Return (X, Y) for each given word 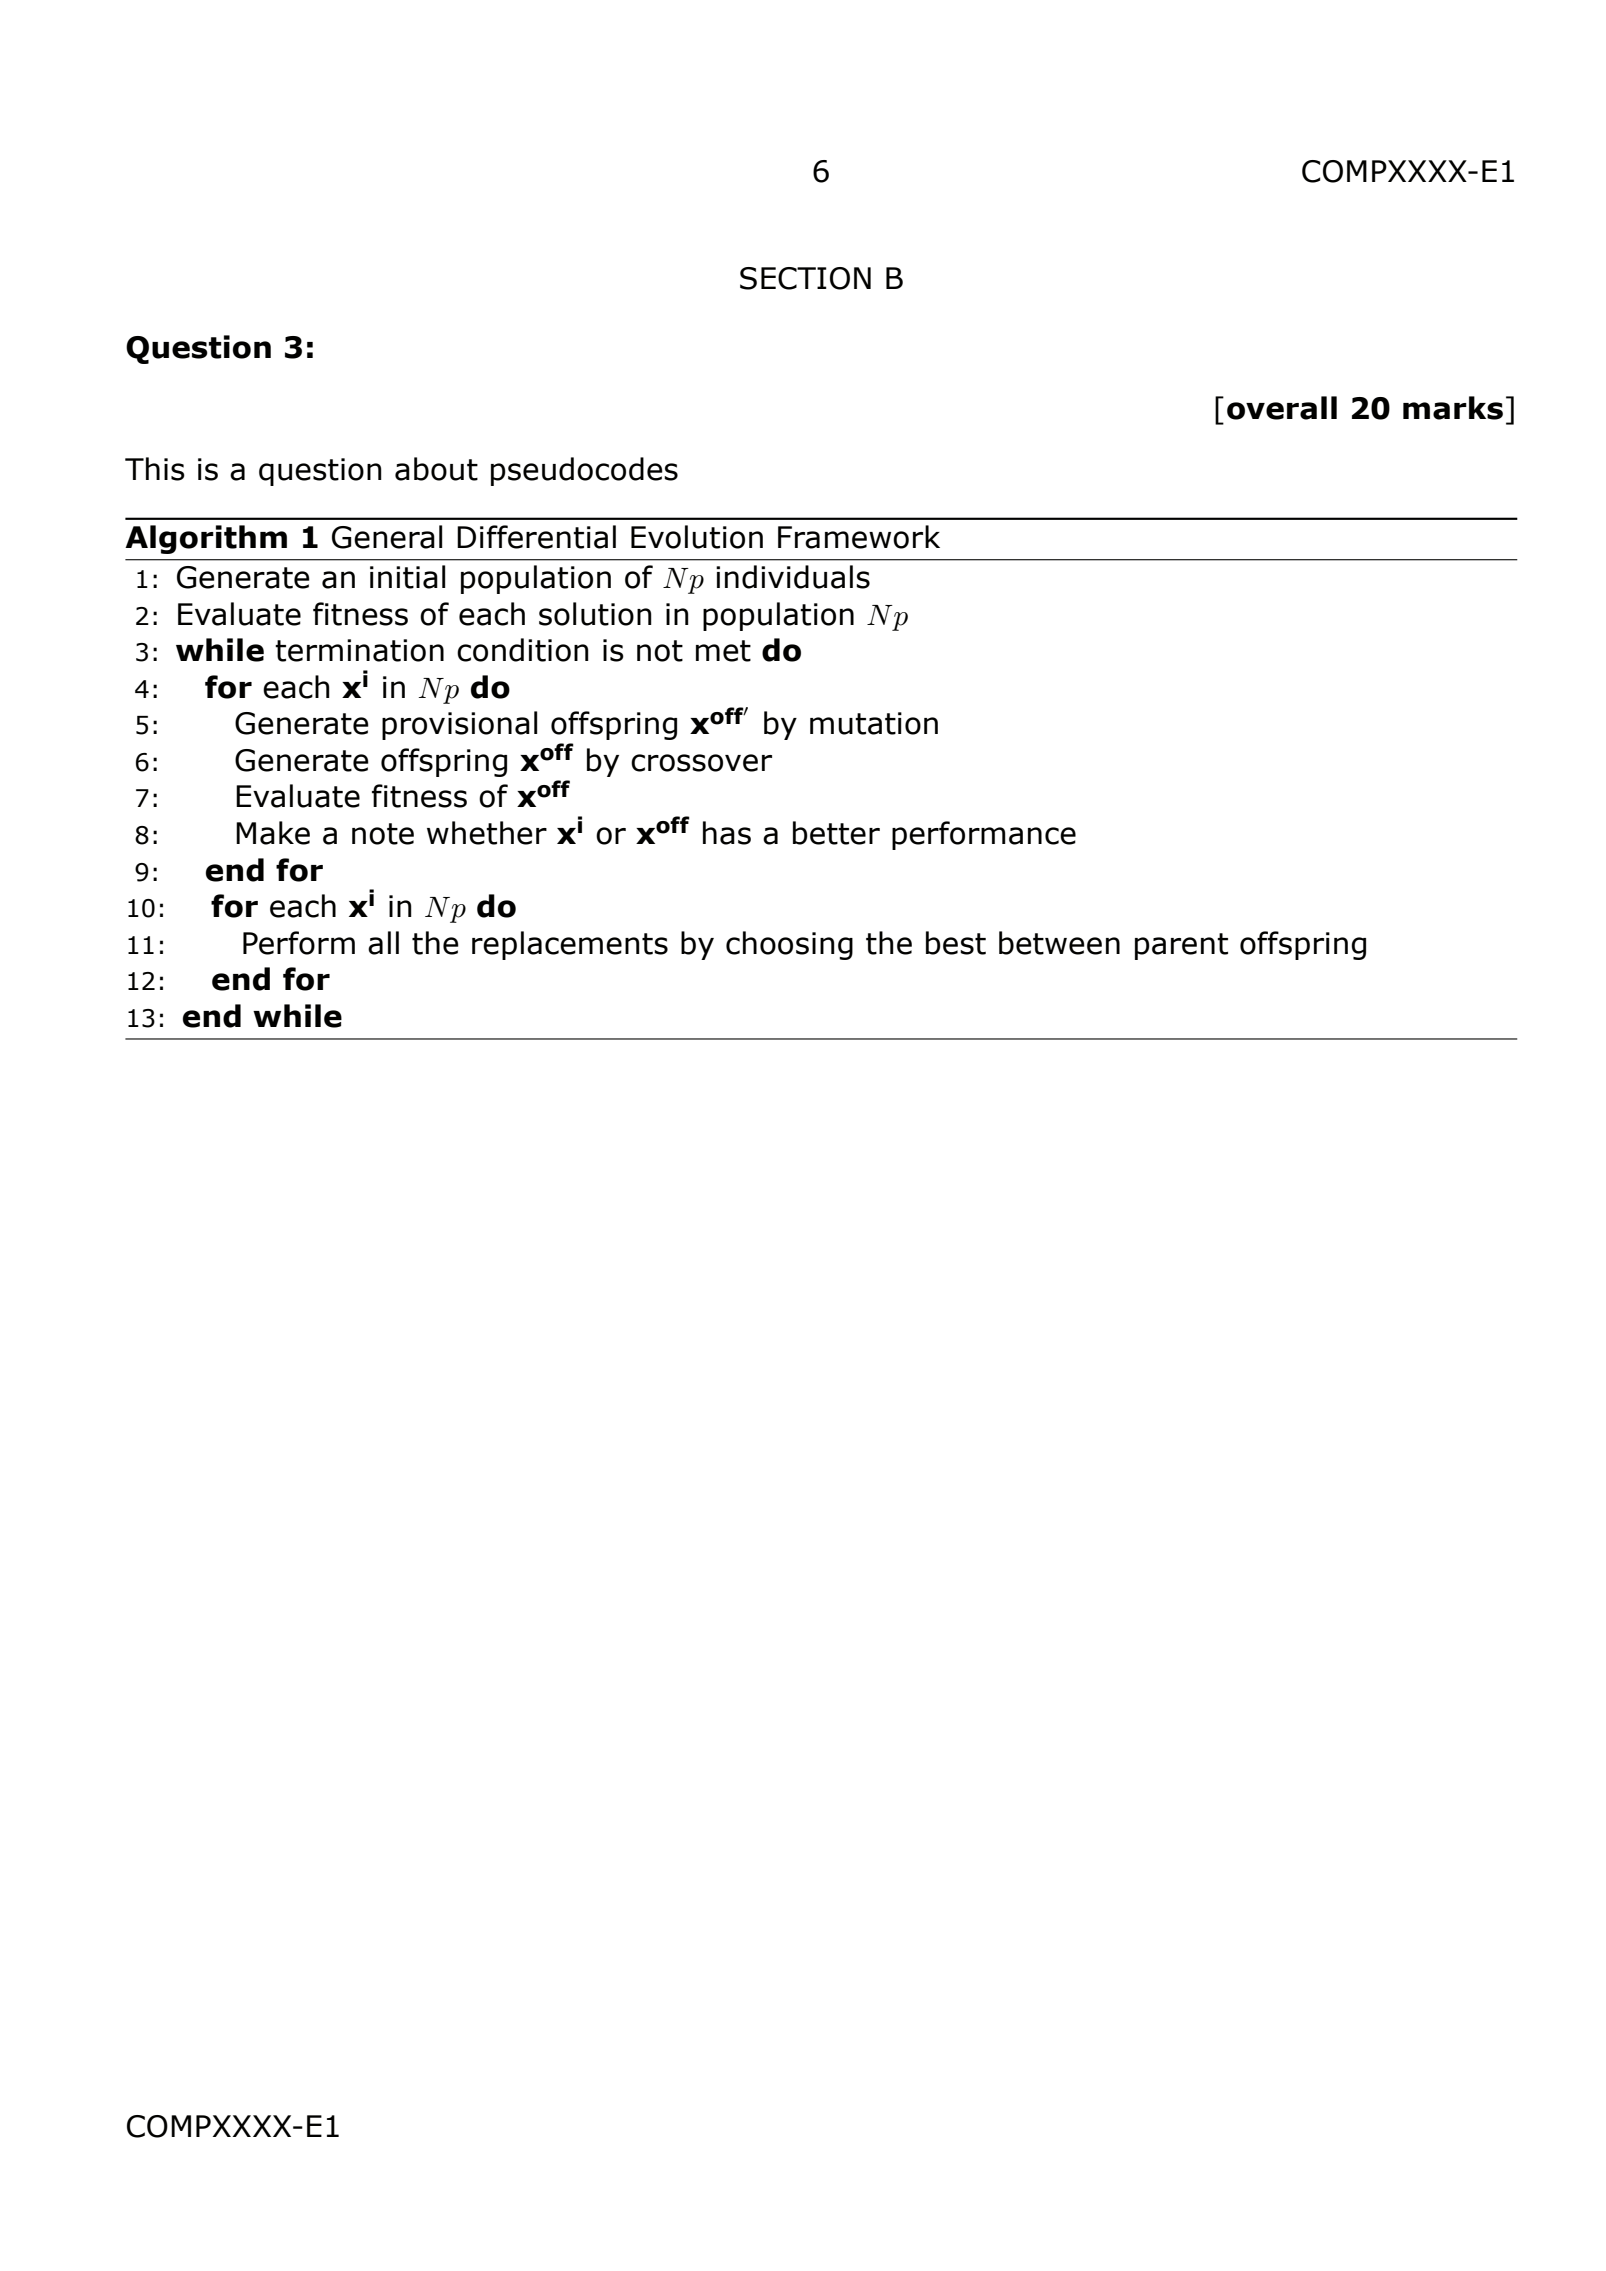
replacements (570, 945)
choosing (789, 945)
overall (1282, 408)
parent (1181, 946)
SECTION (805, 278)
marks (1453, 408)
